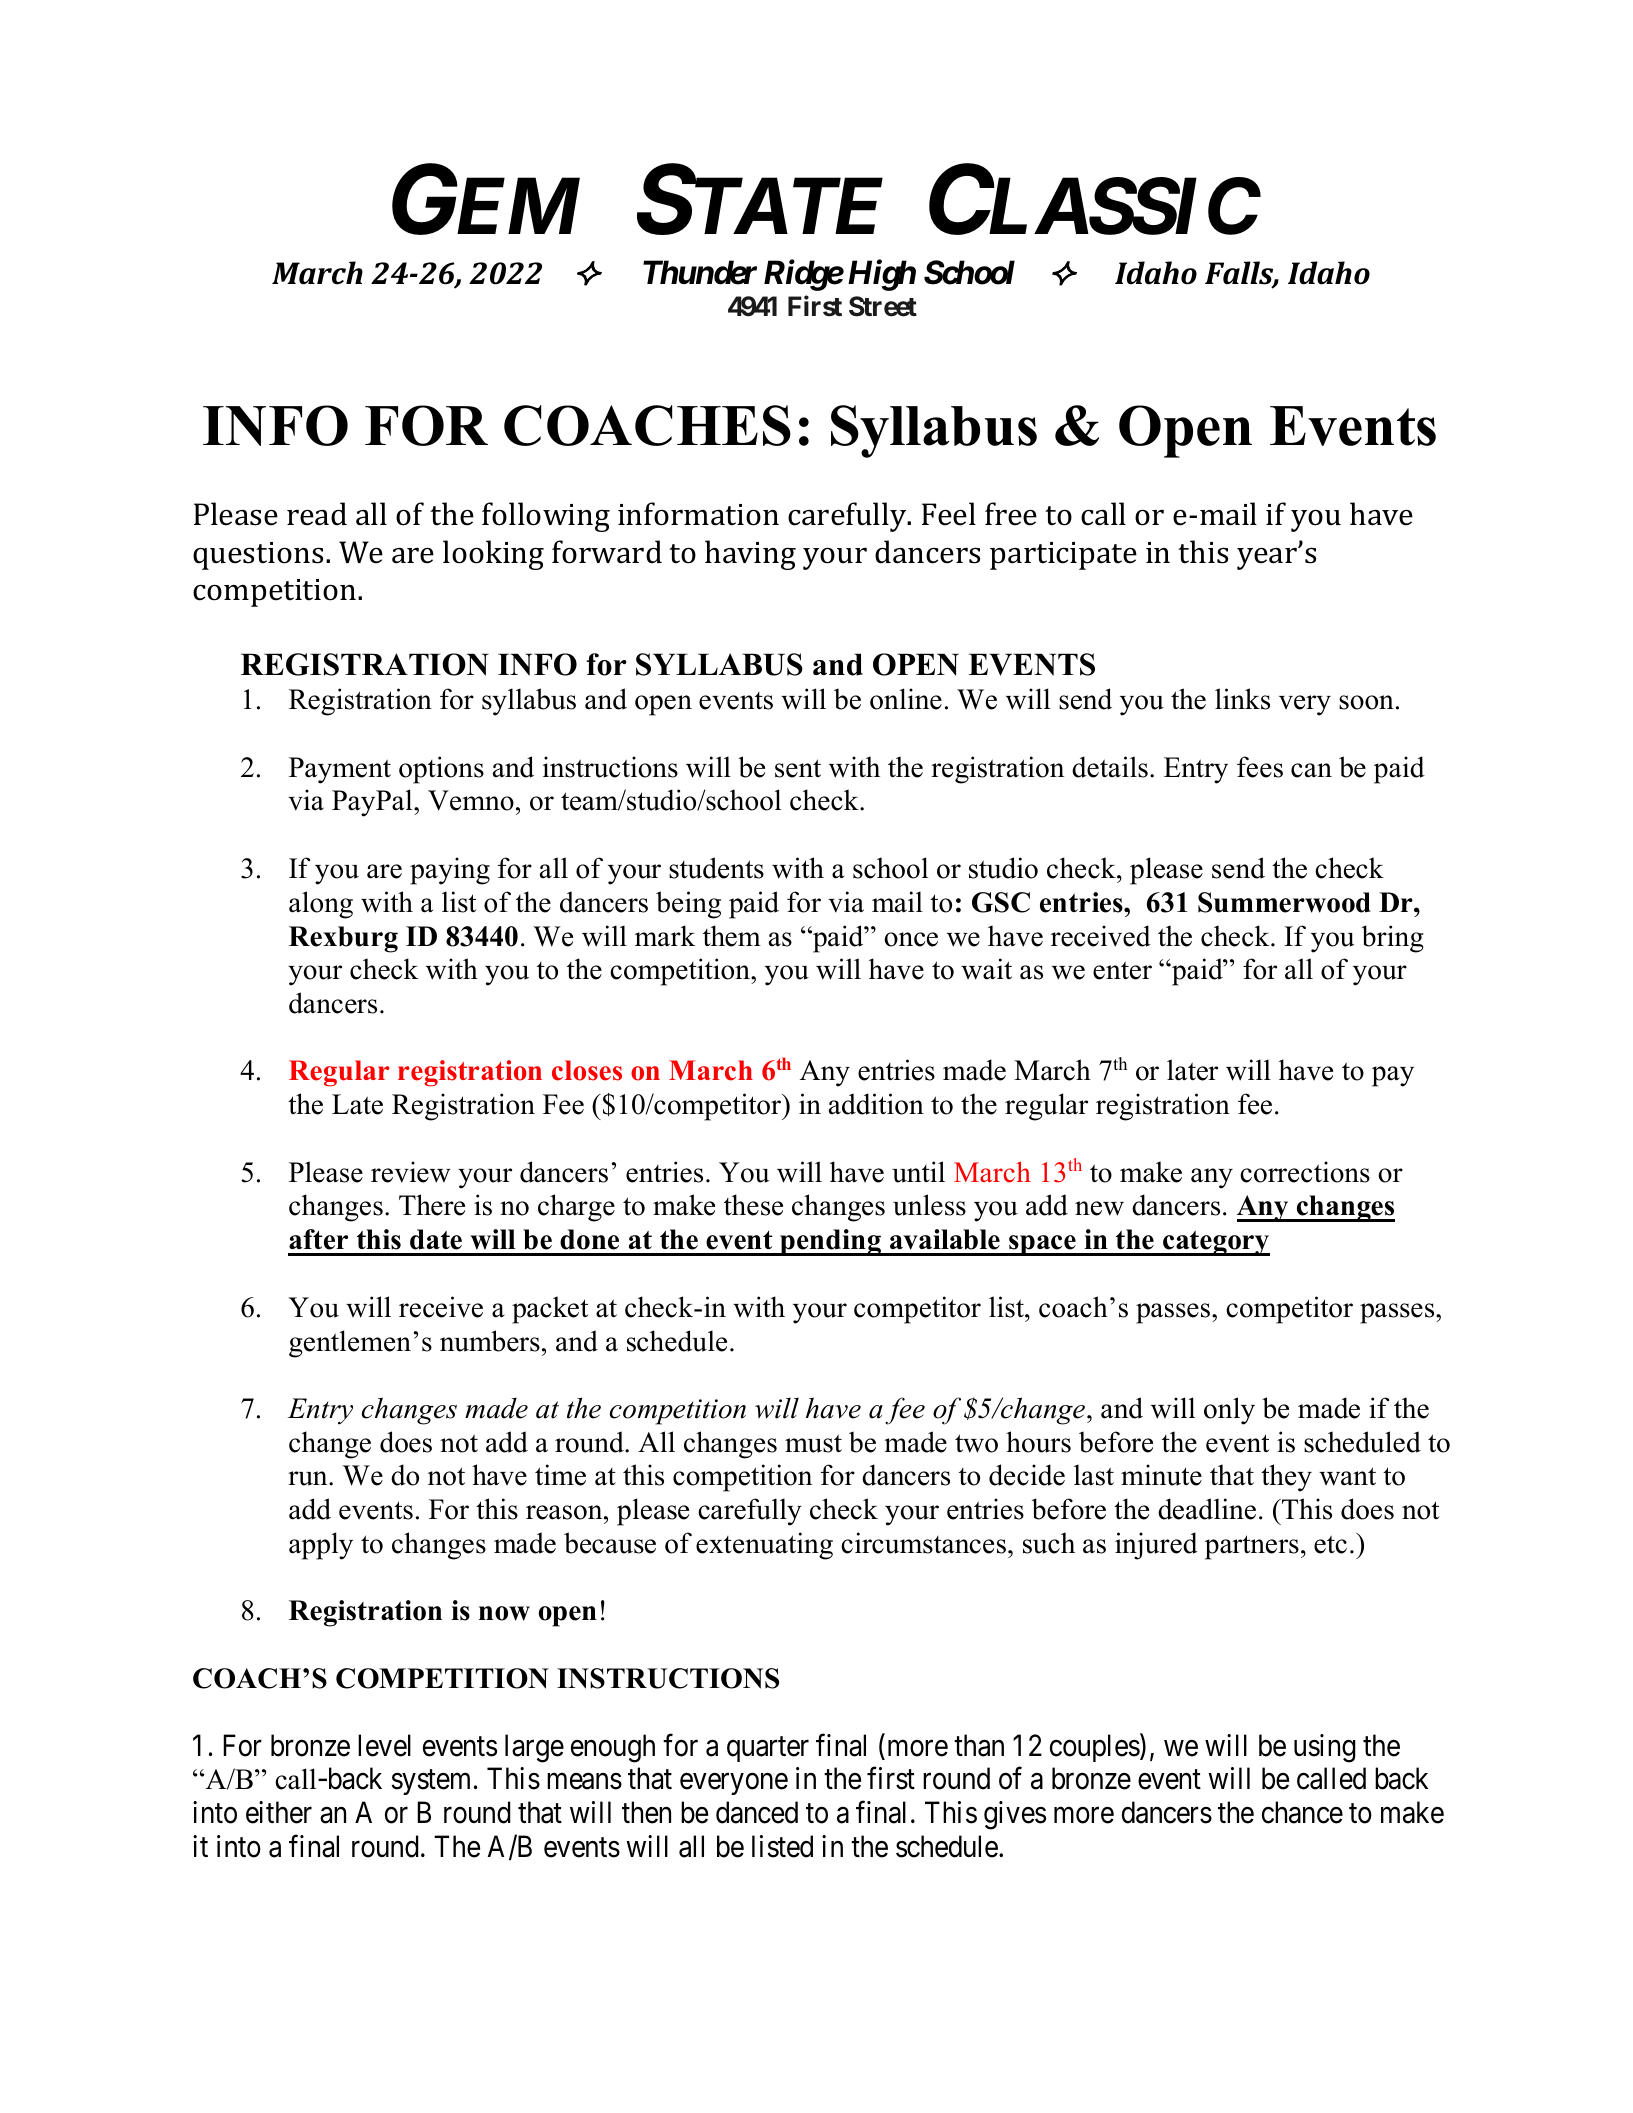 The height and width of the page is (2113, 1633). What do you see at coordinates (768, 1749) in the page?
I see `quarter` at bounding box center [768, 1749].
